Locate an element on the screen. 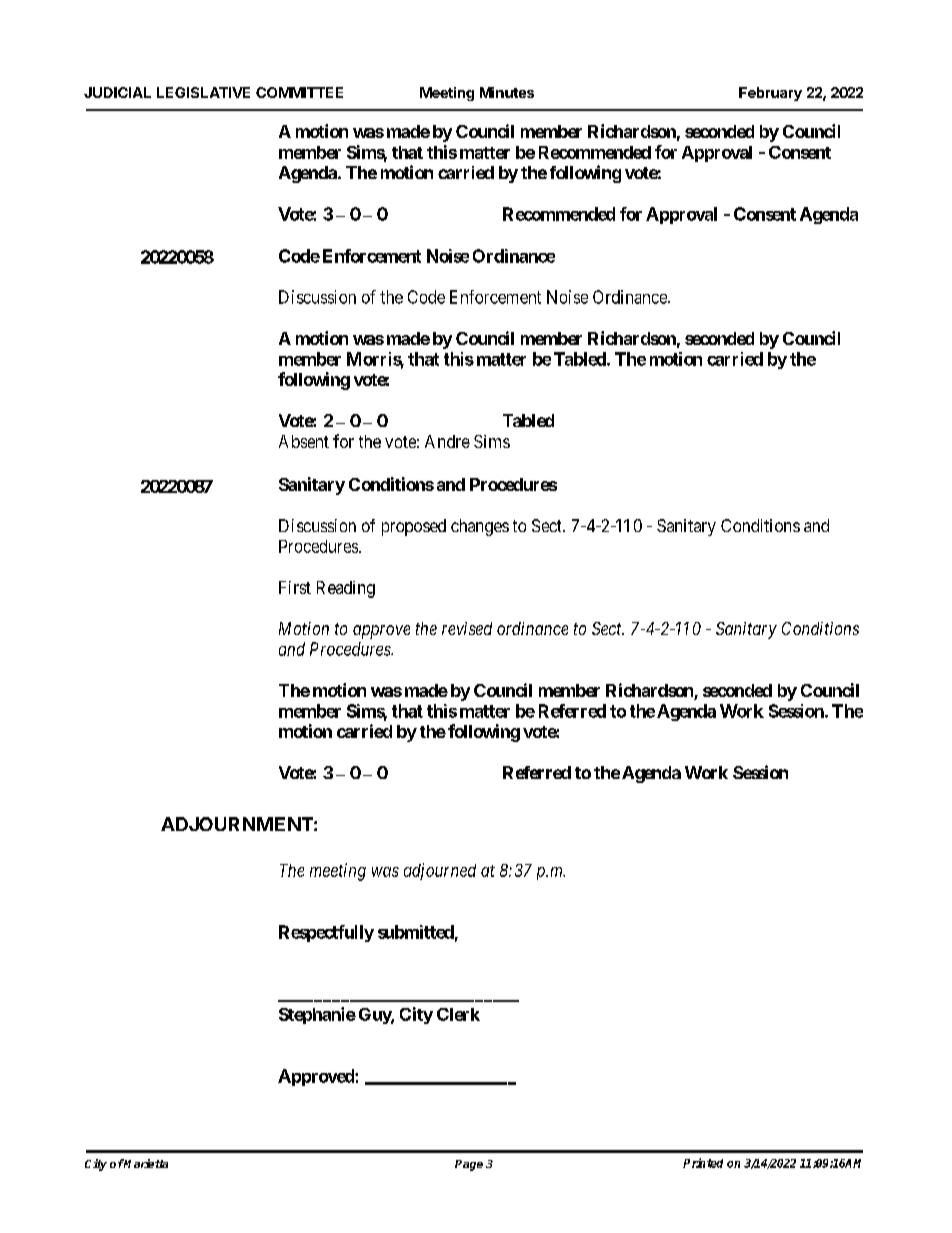 This screenshot has width=952, height=1233. Page is located at coordinates (469, 1165).
